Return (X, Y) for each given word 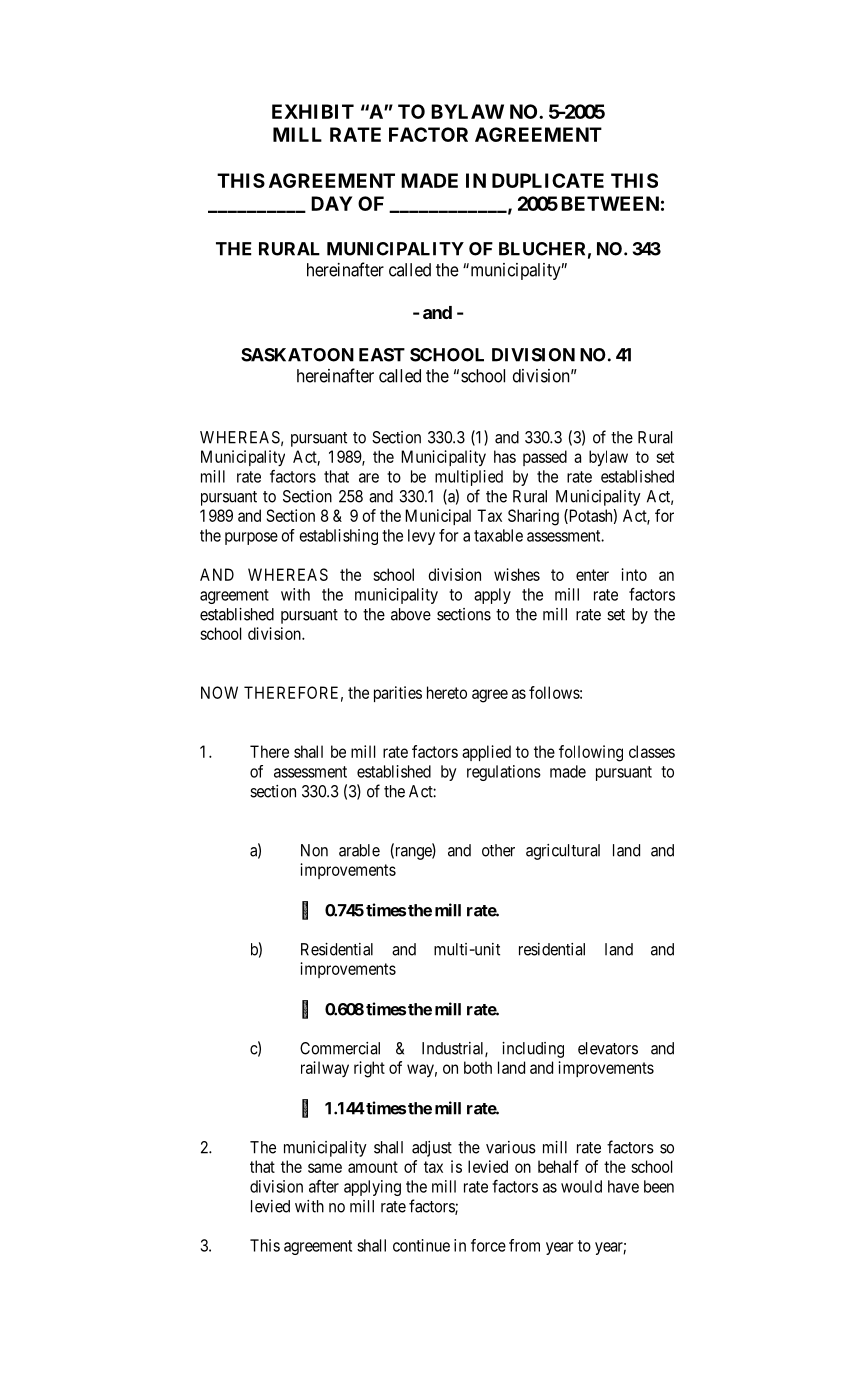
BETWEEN (610, 203)
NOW (219, 692)
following (591, 753)
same (325, 1168)
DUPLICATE (548, 180)
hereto (447, 692)
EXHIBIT (313, 111)
